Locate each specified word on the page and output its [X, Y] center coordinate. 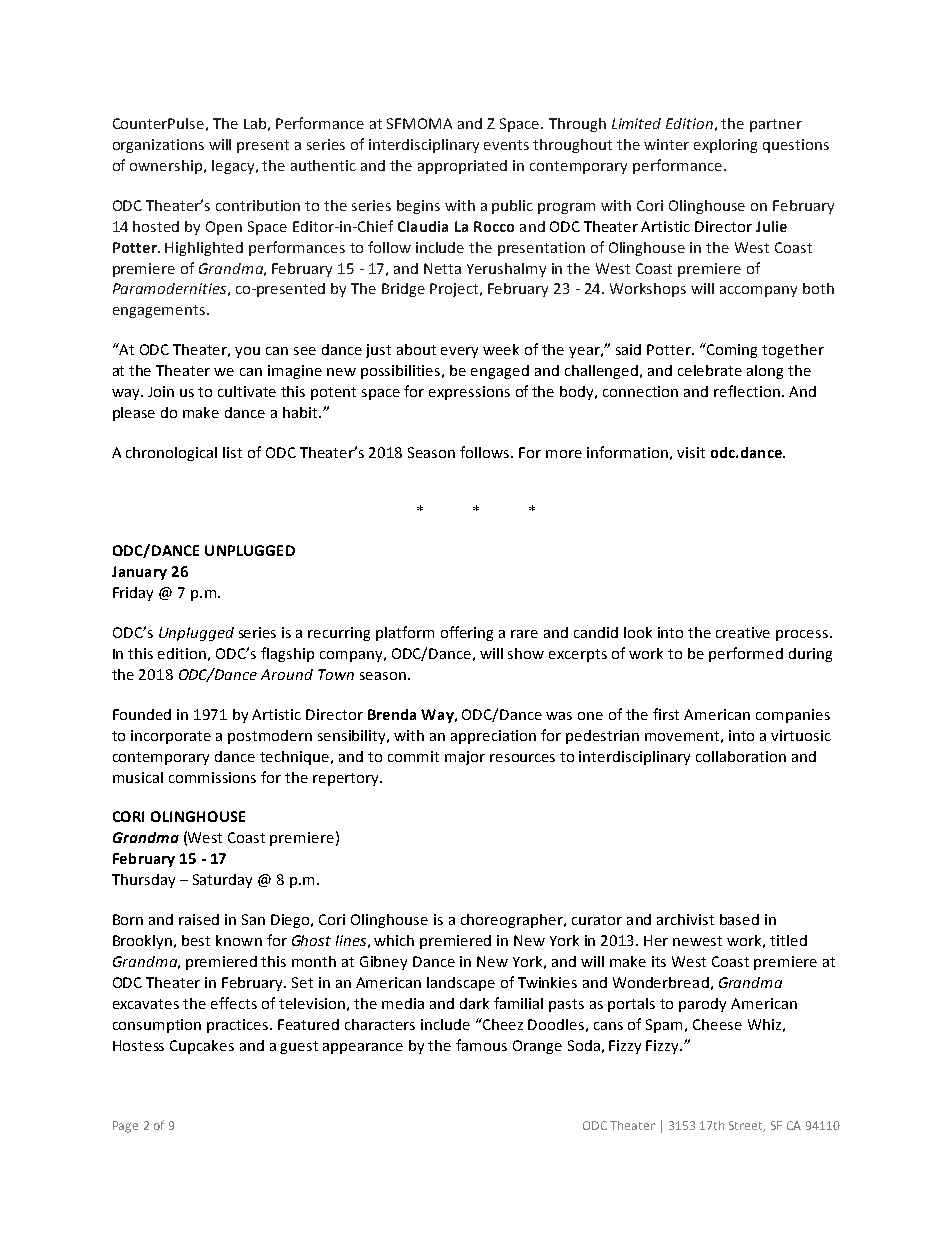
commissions [212, 777]
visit [691, 452]
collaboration [741, 756]
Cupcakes [202, 1047]
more [564, 454]
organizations [158, 146]
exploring [725, 146]
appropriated [462, 167]
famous [481, 1045]
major [465, 758]
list [232, 452]
